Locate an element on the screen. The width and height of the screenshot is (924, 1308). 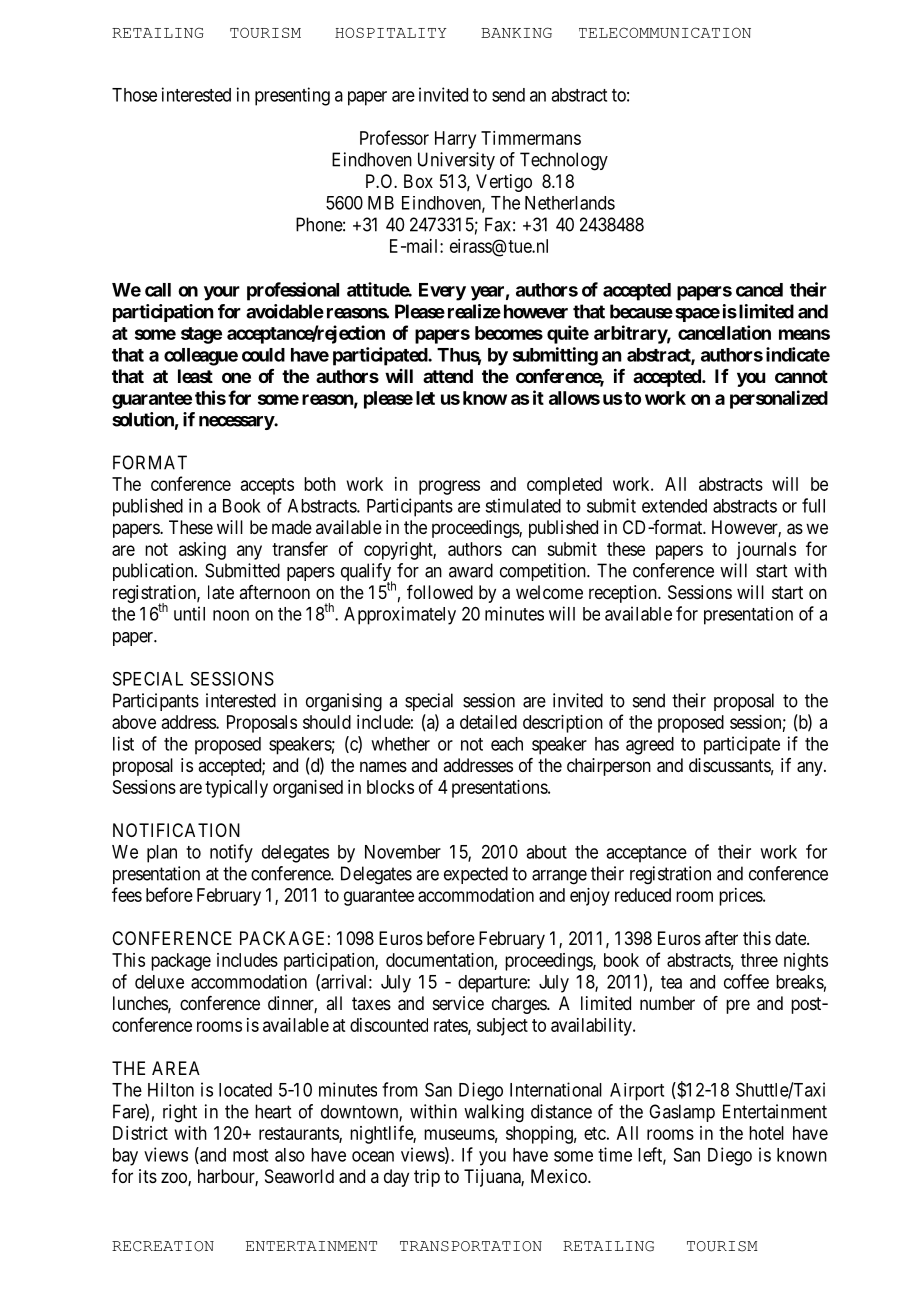
TELECOMMUNICATION is located at coordinates (665, 32).
